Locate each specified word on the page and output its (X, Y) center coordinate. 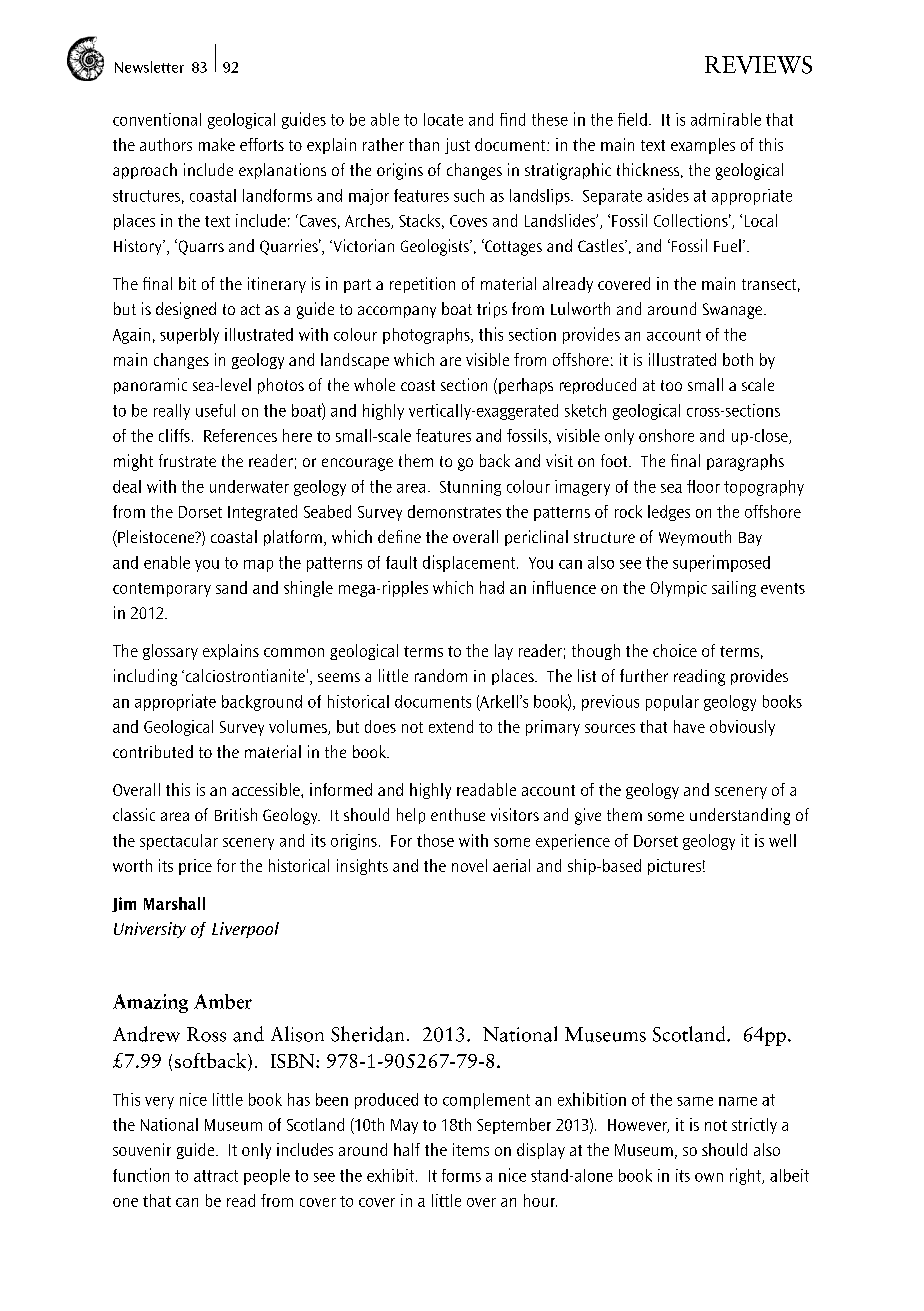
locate (443, 119)
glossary (170, 652)
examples (703, 146)
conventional (157, 119)
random (441, 675)
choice (675, 650)
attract (216, 1176)
